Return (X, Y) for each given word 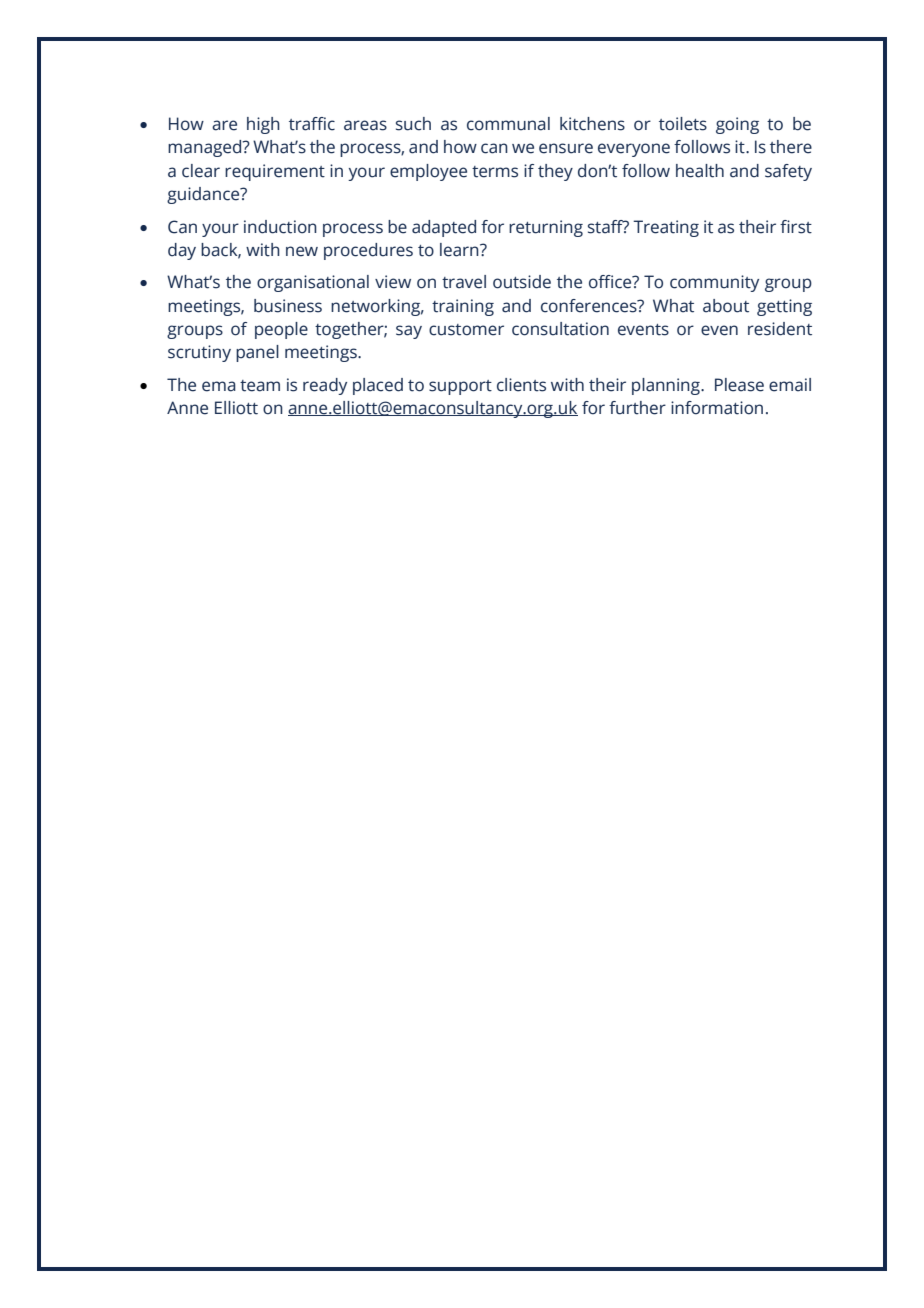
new (302, 251)
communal (508, 124)
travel (464, 282)
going (737, 125)
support (460, 387)
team (260, 386)
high (263, 125)
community (714, 283)
